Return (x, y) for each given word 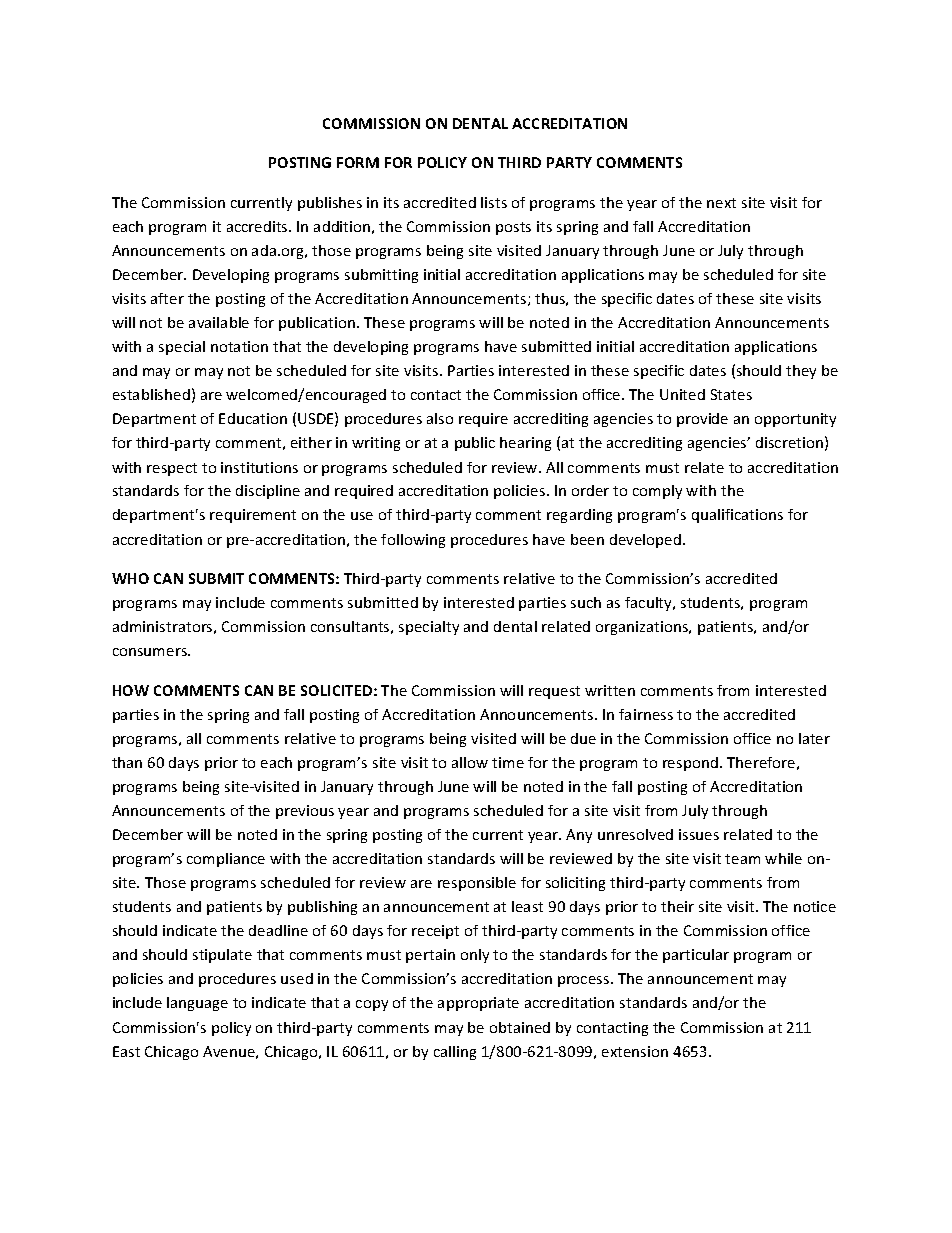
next (721, 203)
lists (494, 202)
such (586, 602)
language (197, 1004)
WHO (130, 578)
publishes (330, 204)
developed (645, 541)
